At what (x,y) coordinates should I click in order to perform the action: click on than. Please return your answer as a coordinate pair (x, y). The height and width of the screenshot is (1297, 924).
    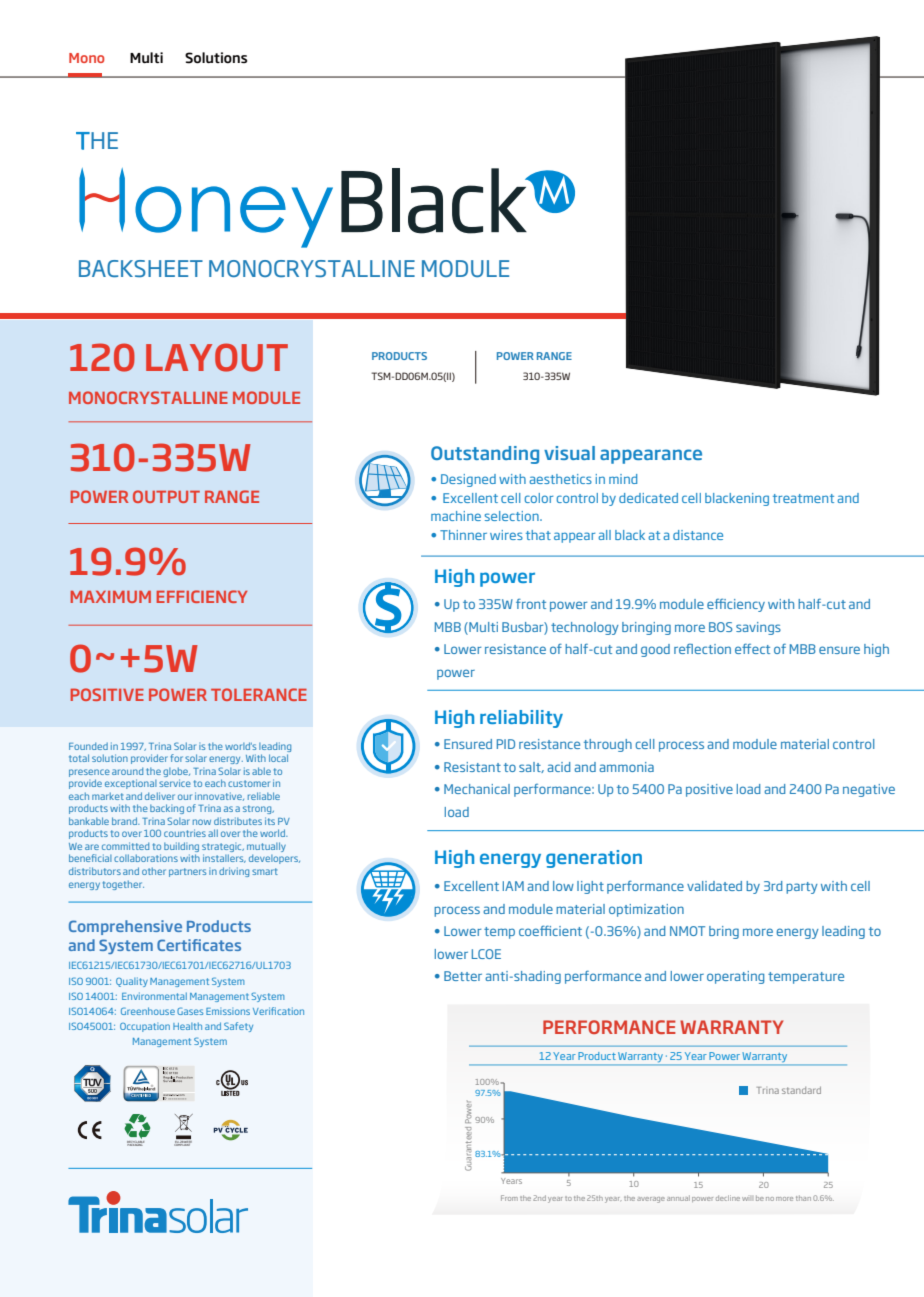
    Looking at the image, I should click on (803, 1198).
